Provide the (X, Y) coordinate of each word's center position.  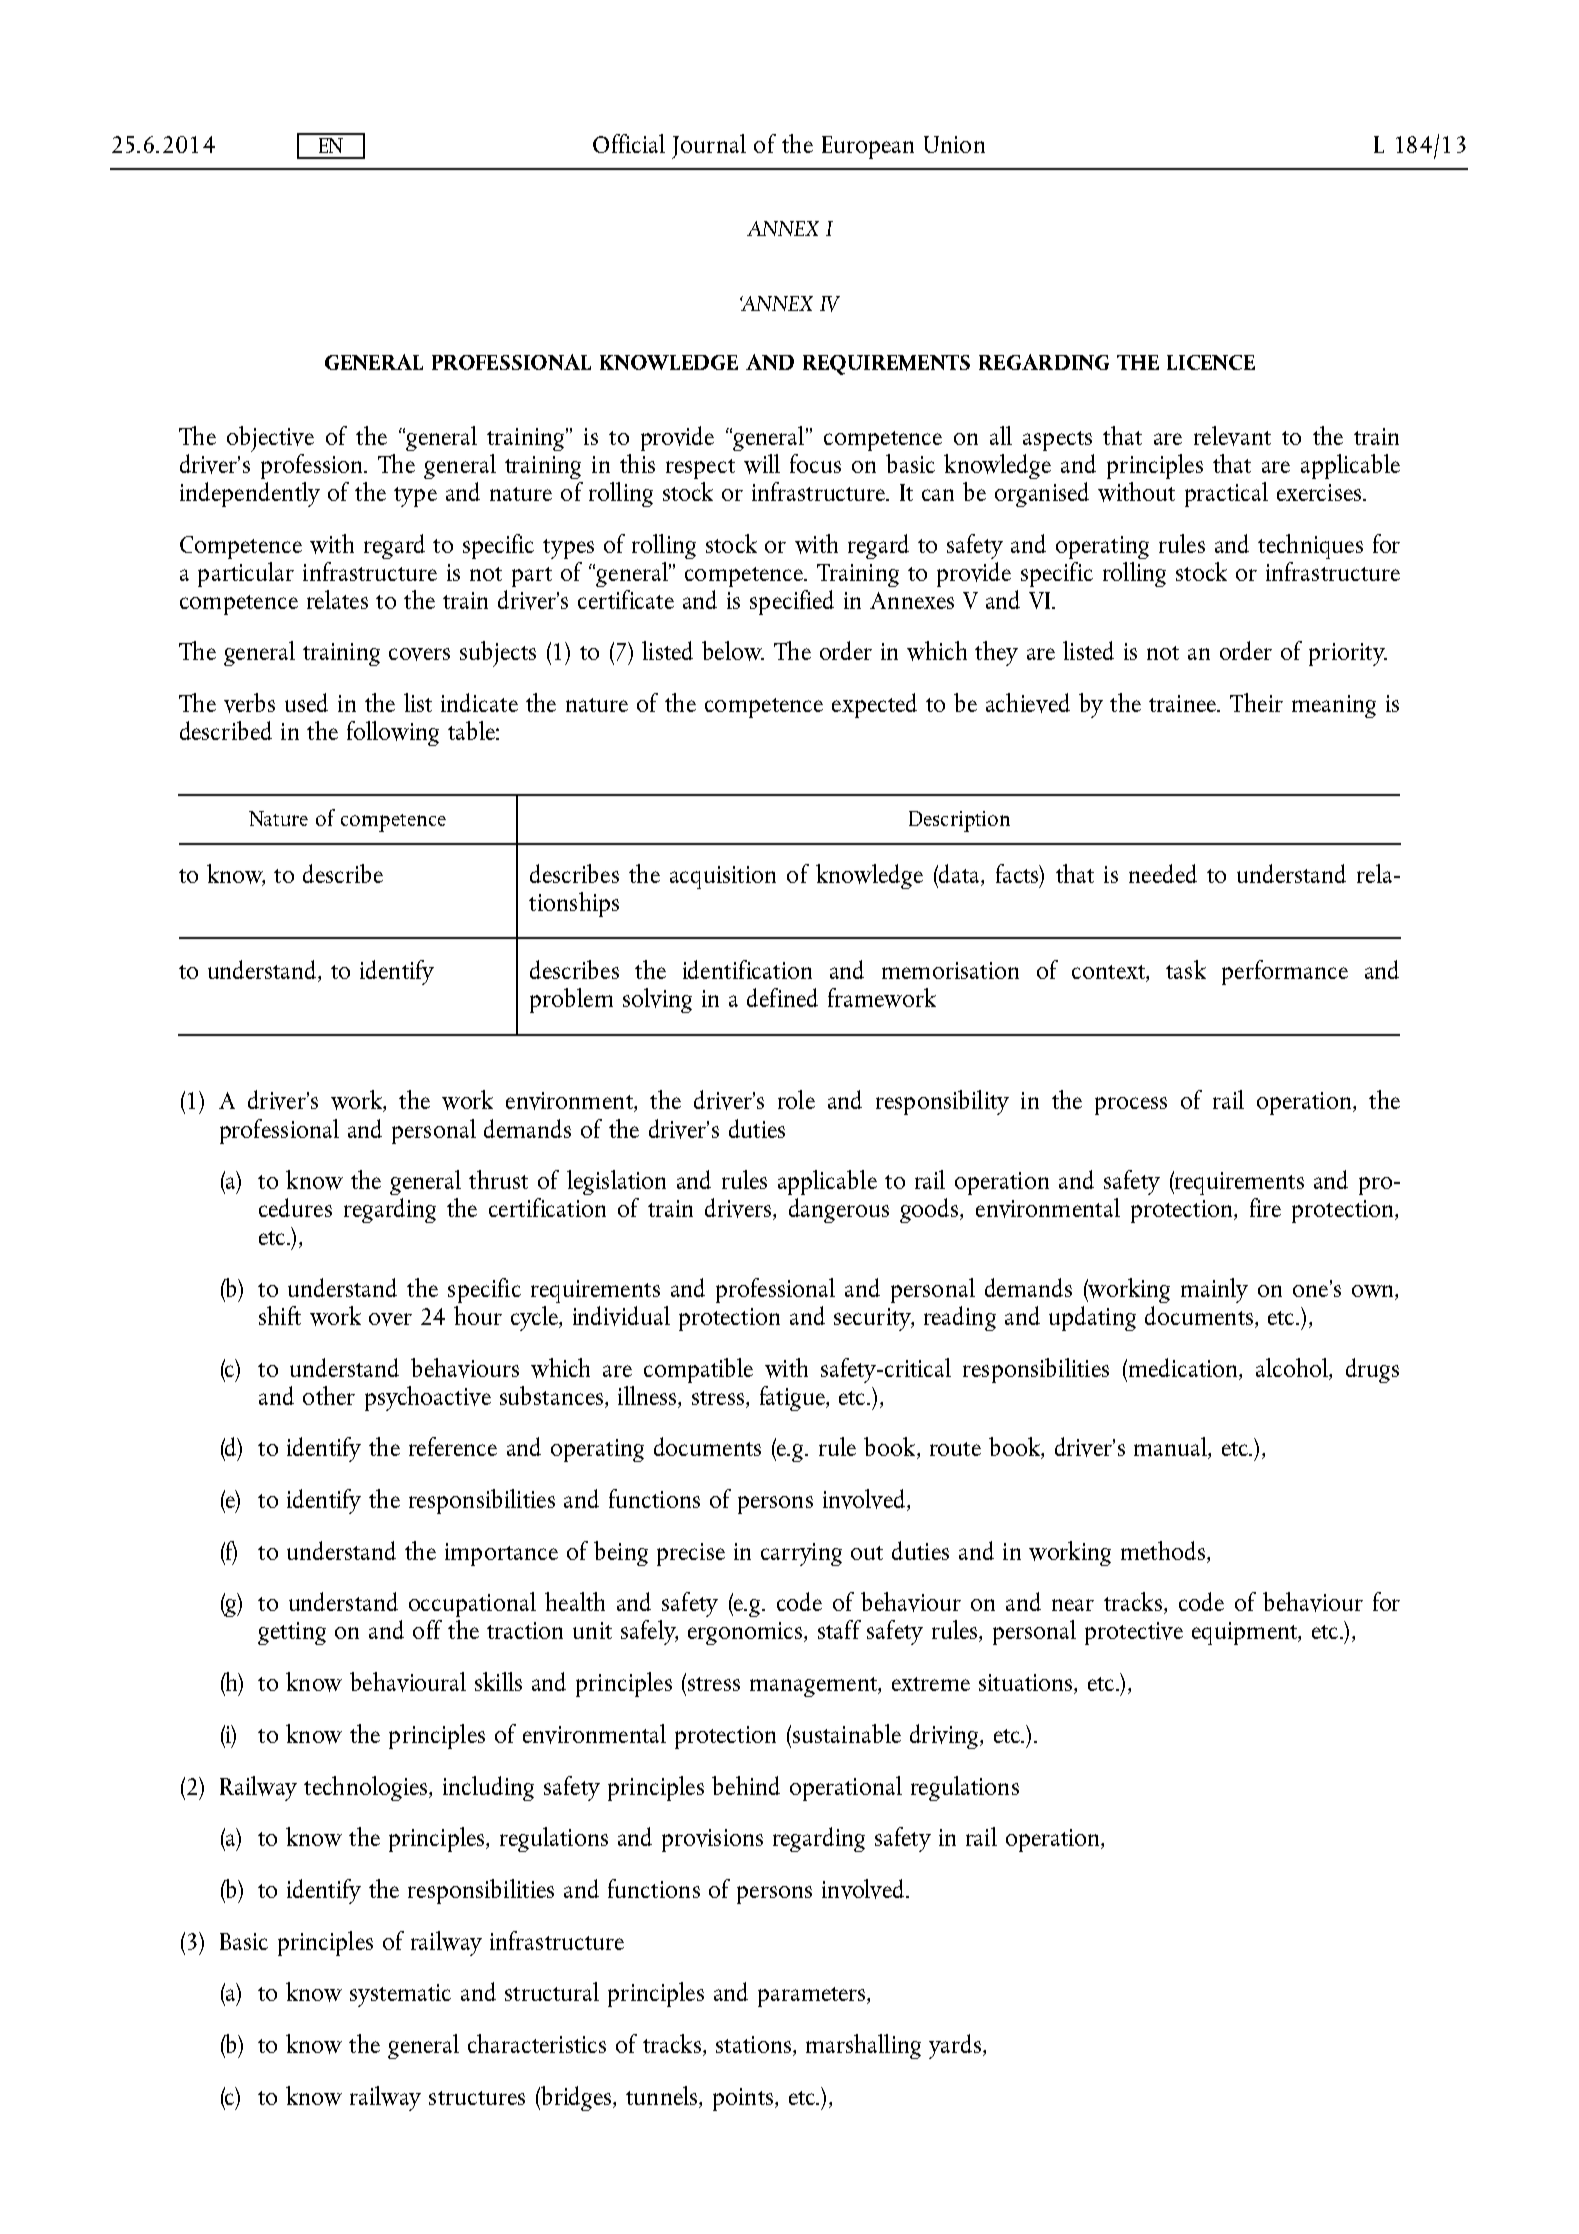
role (796, 1099)
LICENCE (1211, 362)
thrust (498, 1179)
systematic (400, 1995)
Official (629, 143)
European (868, 147)
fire (1265, 1207)
